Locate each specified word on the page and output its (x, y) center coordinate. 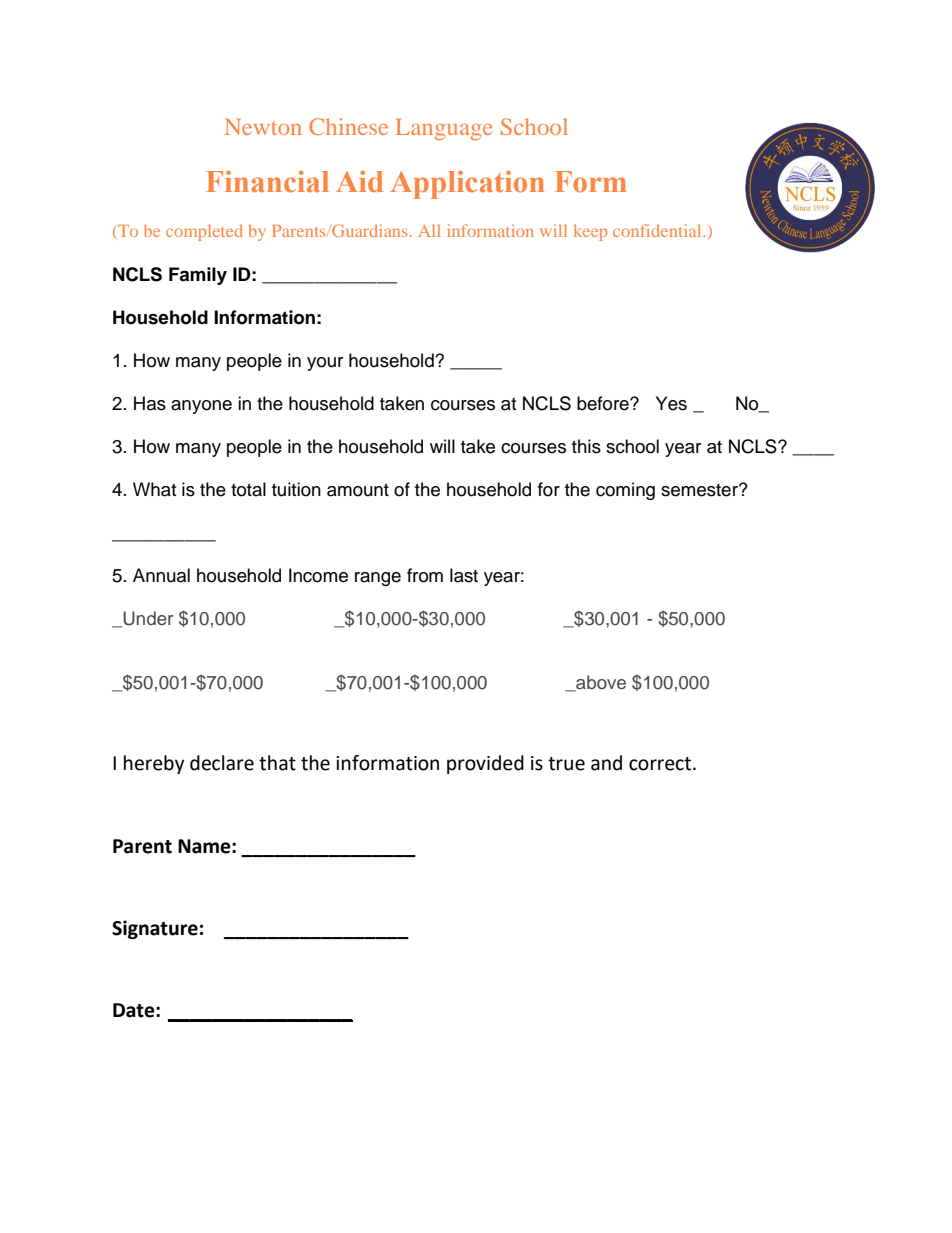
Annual (161, 575)
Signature (155, 929)
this (586, 446)
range (378, 579)
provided (485, 764)
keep (590, 232)
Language (444, 129)
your (325, 364)
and (606, 763)
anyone (201, 407)
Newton (263, 126)
